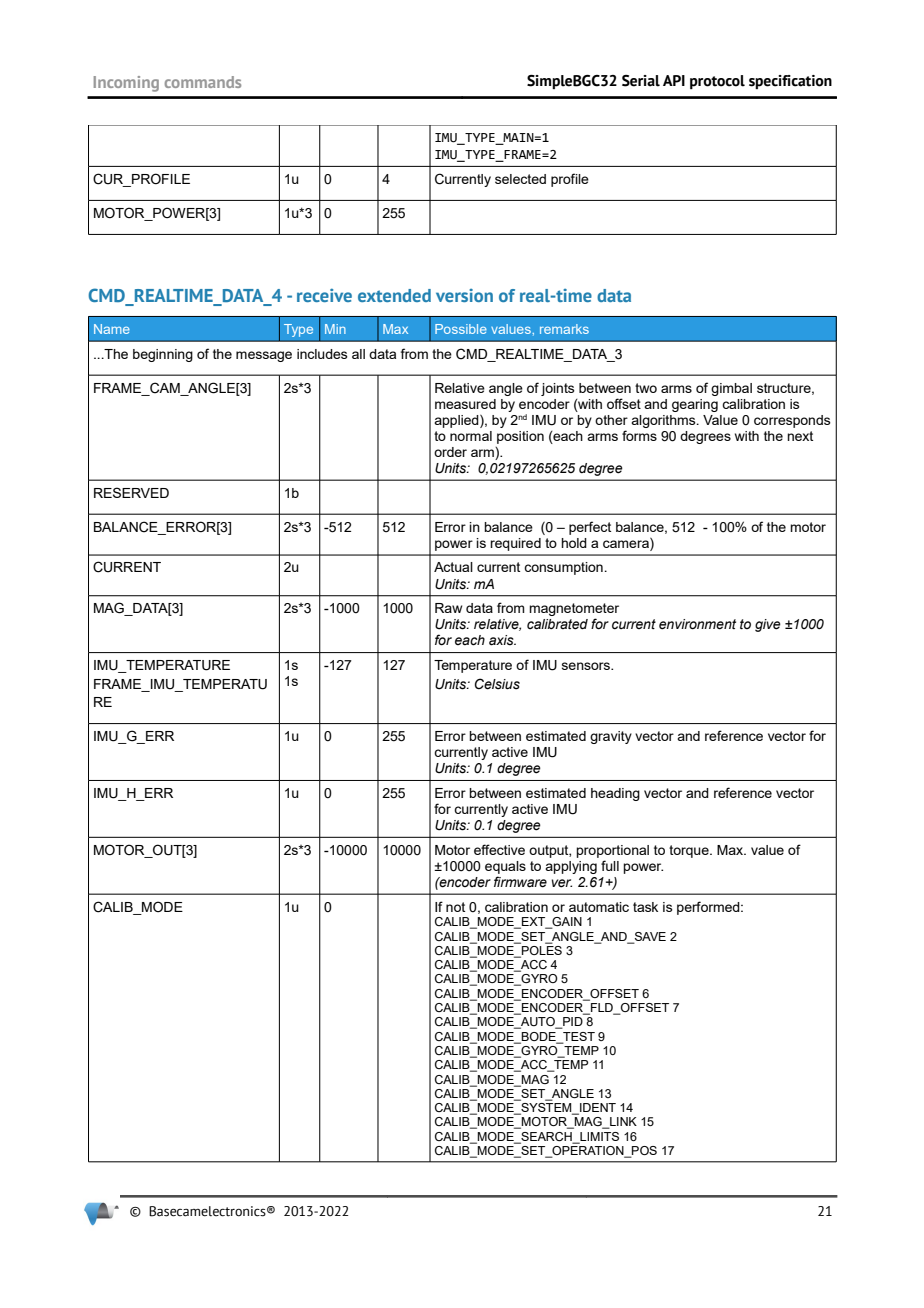 The width and height of the page is (924, 1308). Describe the element at coordinates (131, 492) in the page. I see `RESERVED` at that location.
